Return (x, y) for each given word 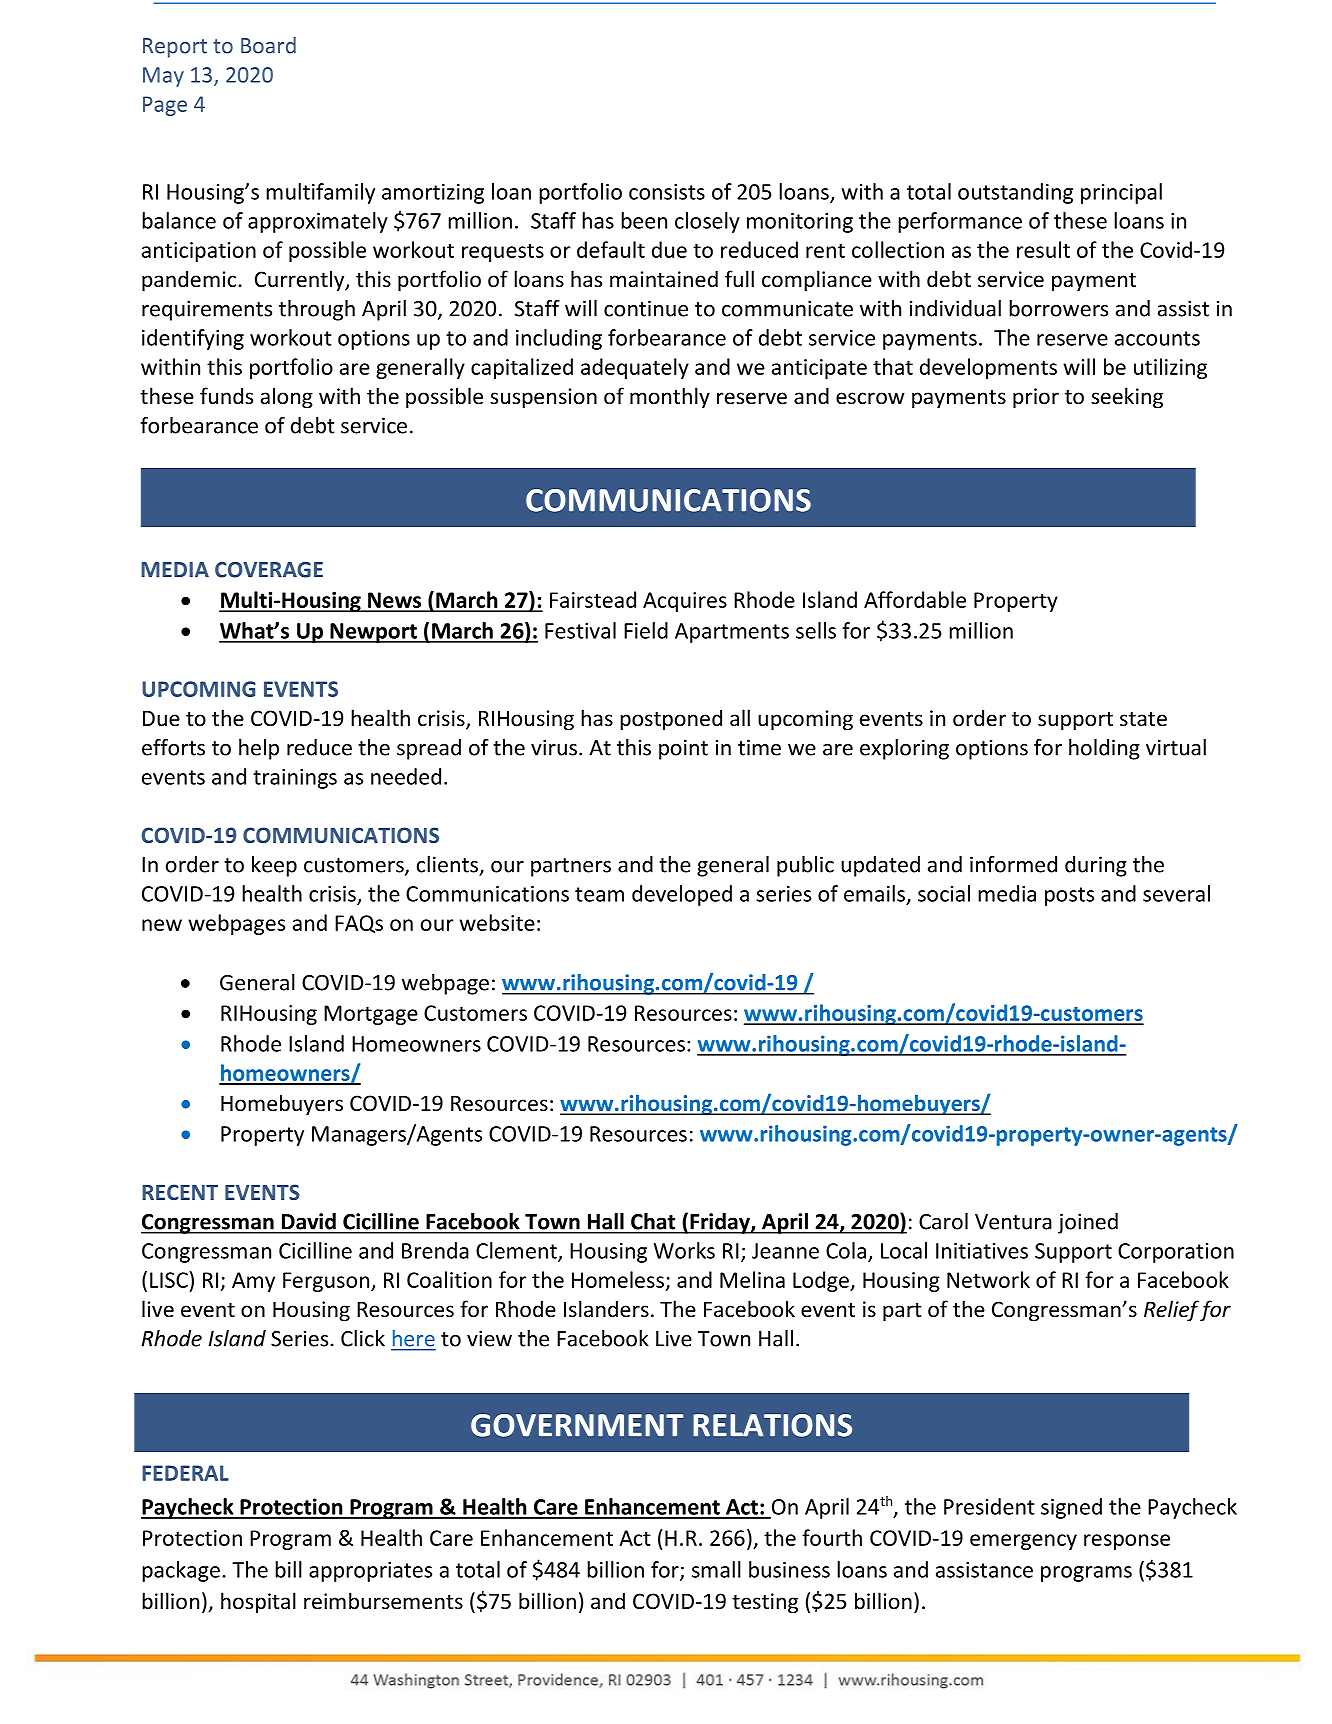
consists (667, 192)
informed (1013, 864)
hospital (258, 1603)
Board (268, 45)
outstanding (1015, 193)
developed (682, 895)
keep (274, 866)
